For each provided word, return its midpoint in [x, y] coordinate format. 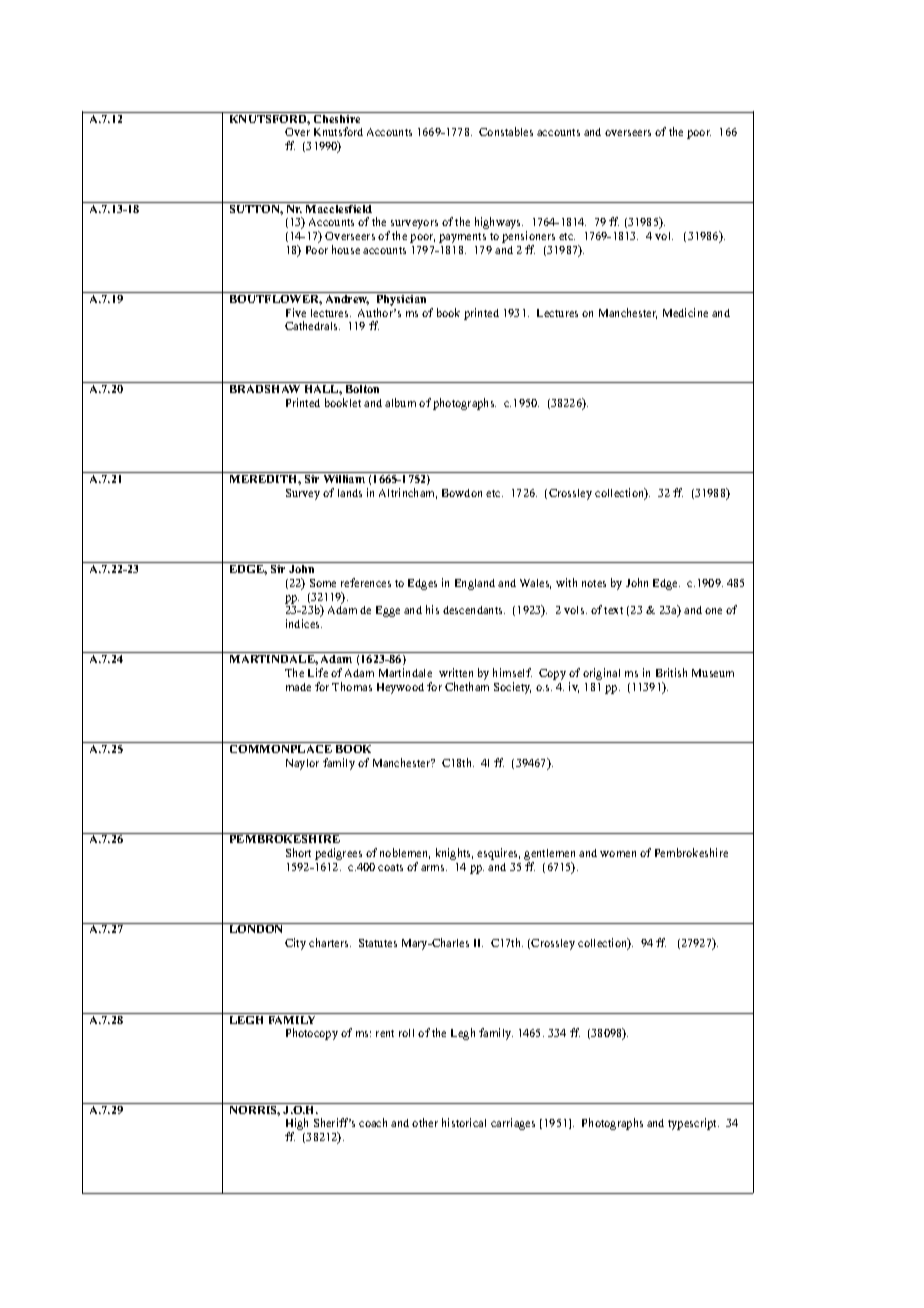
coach [373, 1122]
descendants [474, 610]
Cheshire [337, 117]
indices [304, 623]
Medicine [685, 312]
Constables [506, 131]
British [671, 672]
